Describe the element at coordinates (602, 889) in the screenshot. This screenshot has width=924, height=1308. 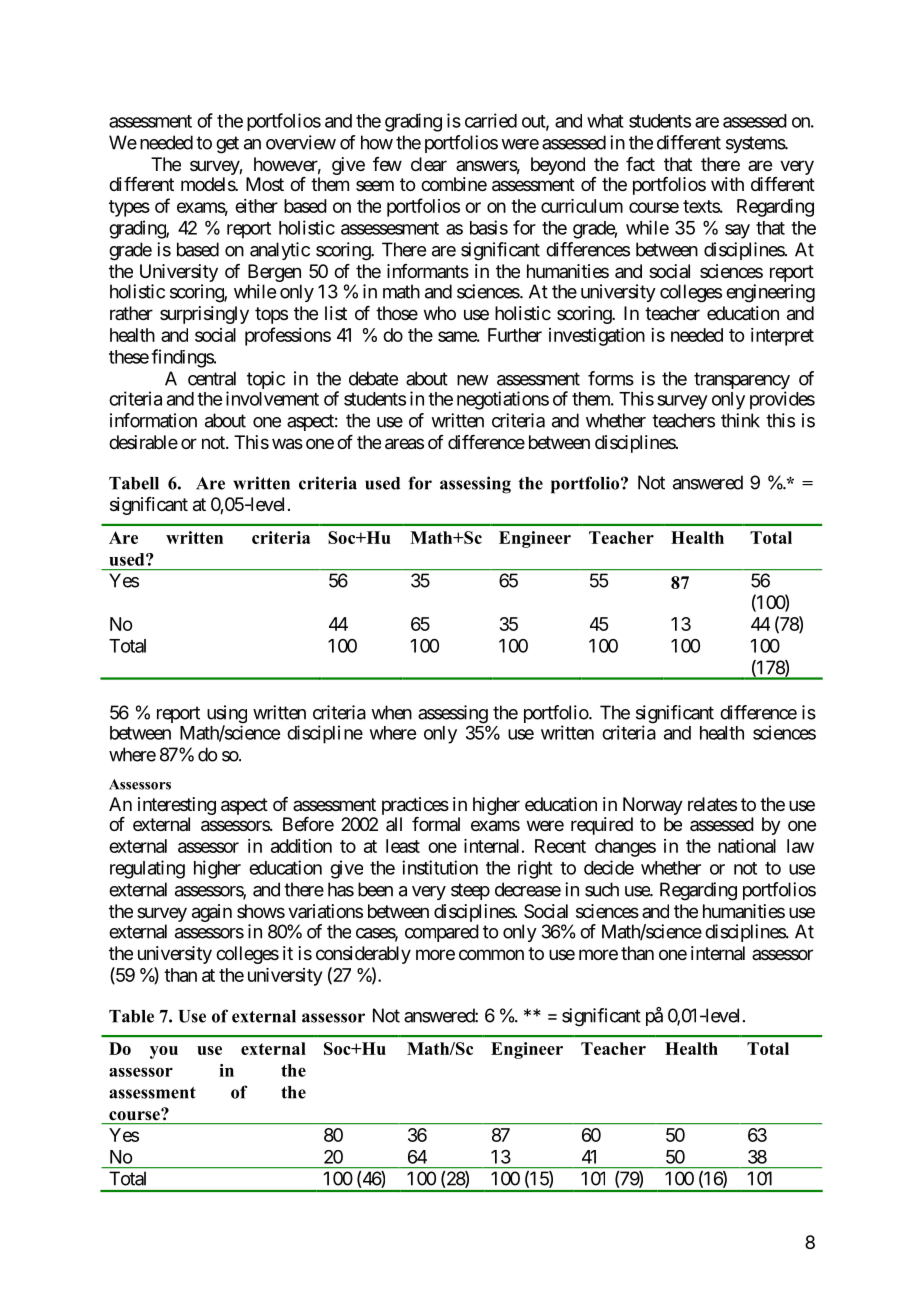
I see `such` at that location.
